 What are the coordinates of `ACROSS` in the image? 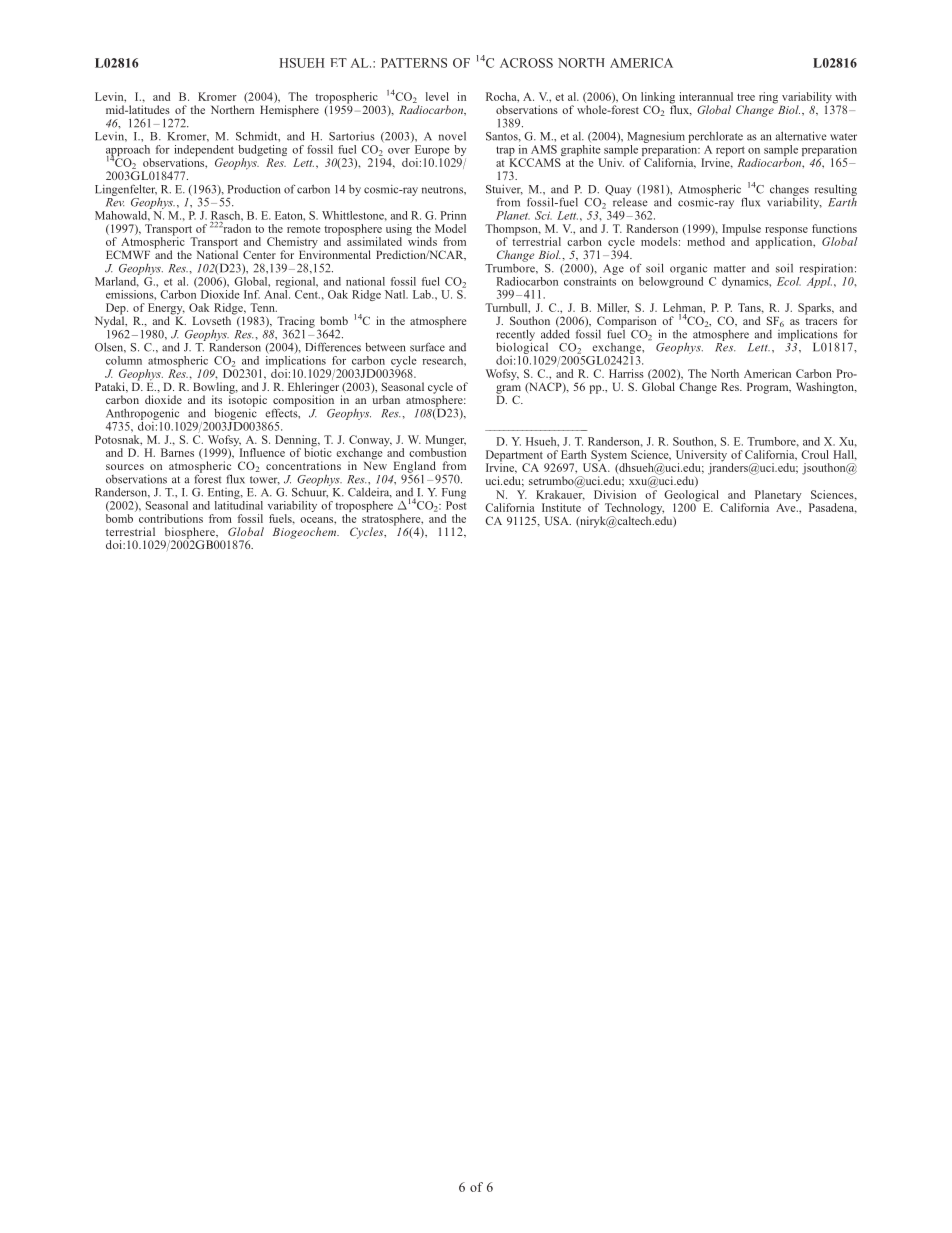 It's located at (526, 63).
